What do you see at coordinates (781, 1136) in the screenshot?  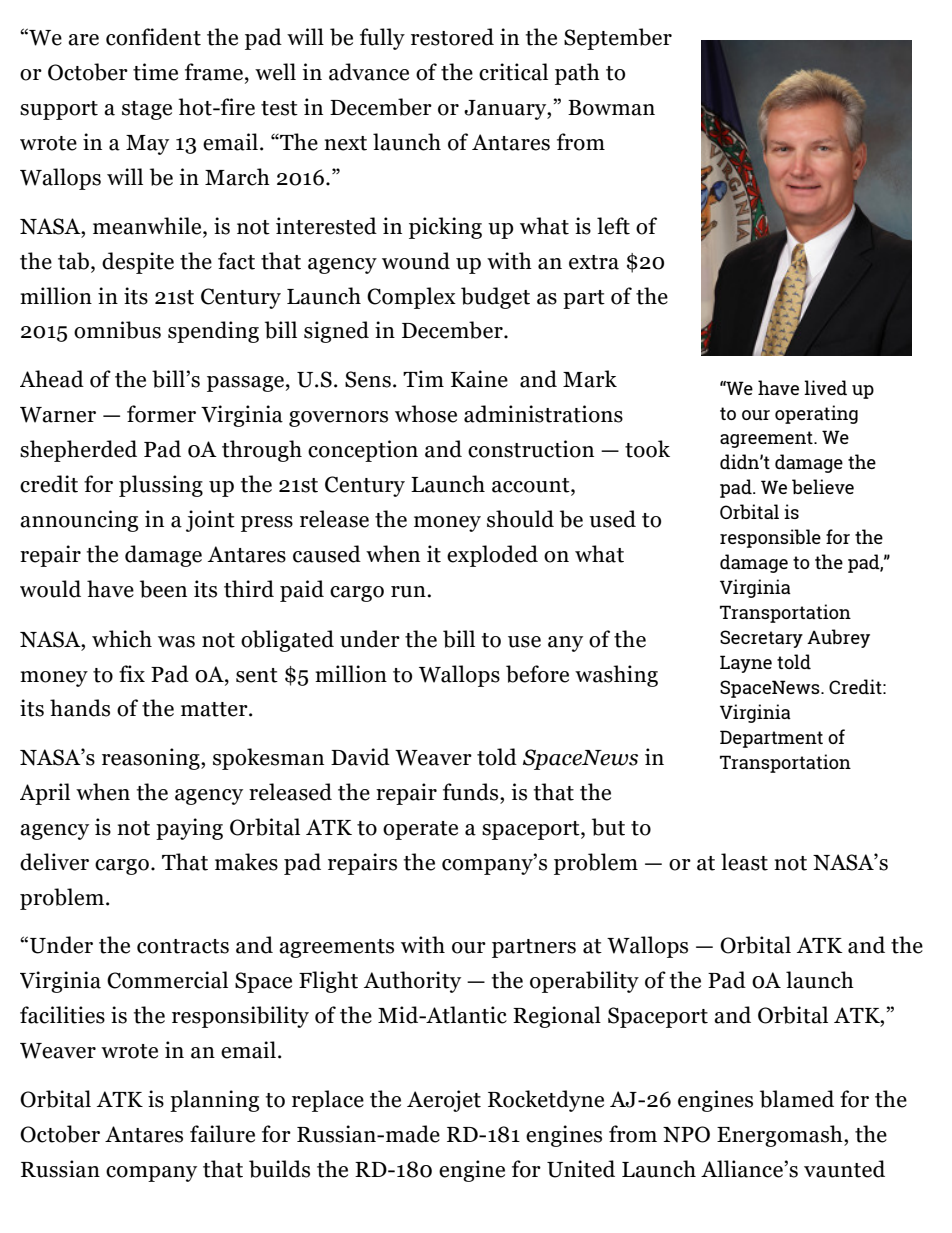 I see `Energomash` at bounding box center [781, 1136].
